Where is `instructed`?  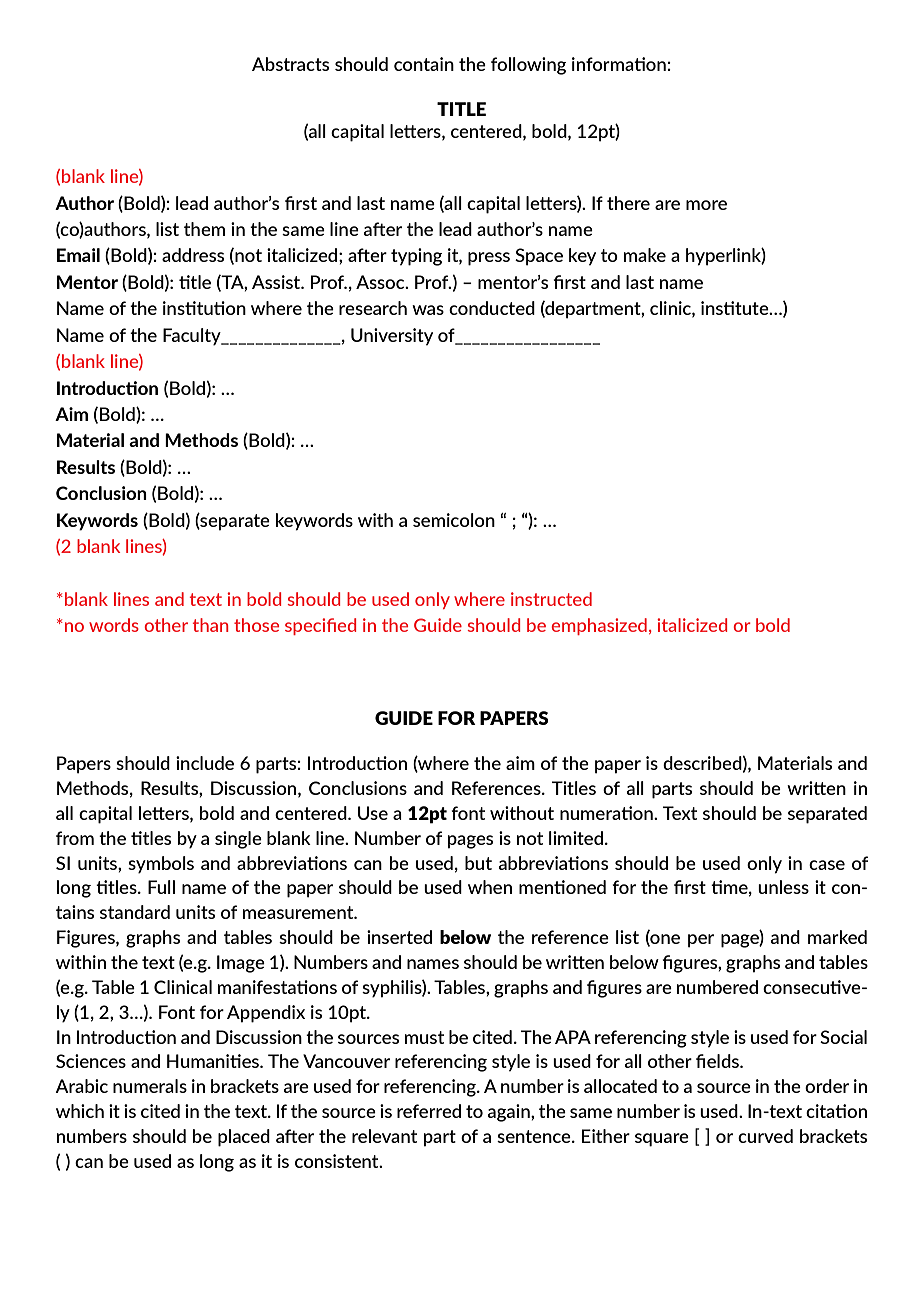
instructed is located at coordinates (551, 599).
